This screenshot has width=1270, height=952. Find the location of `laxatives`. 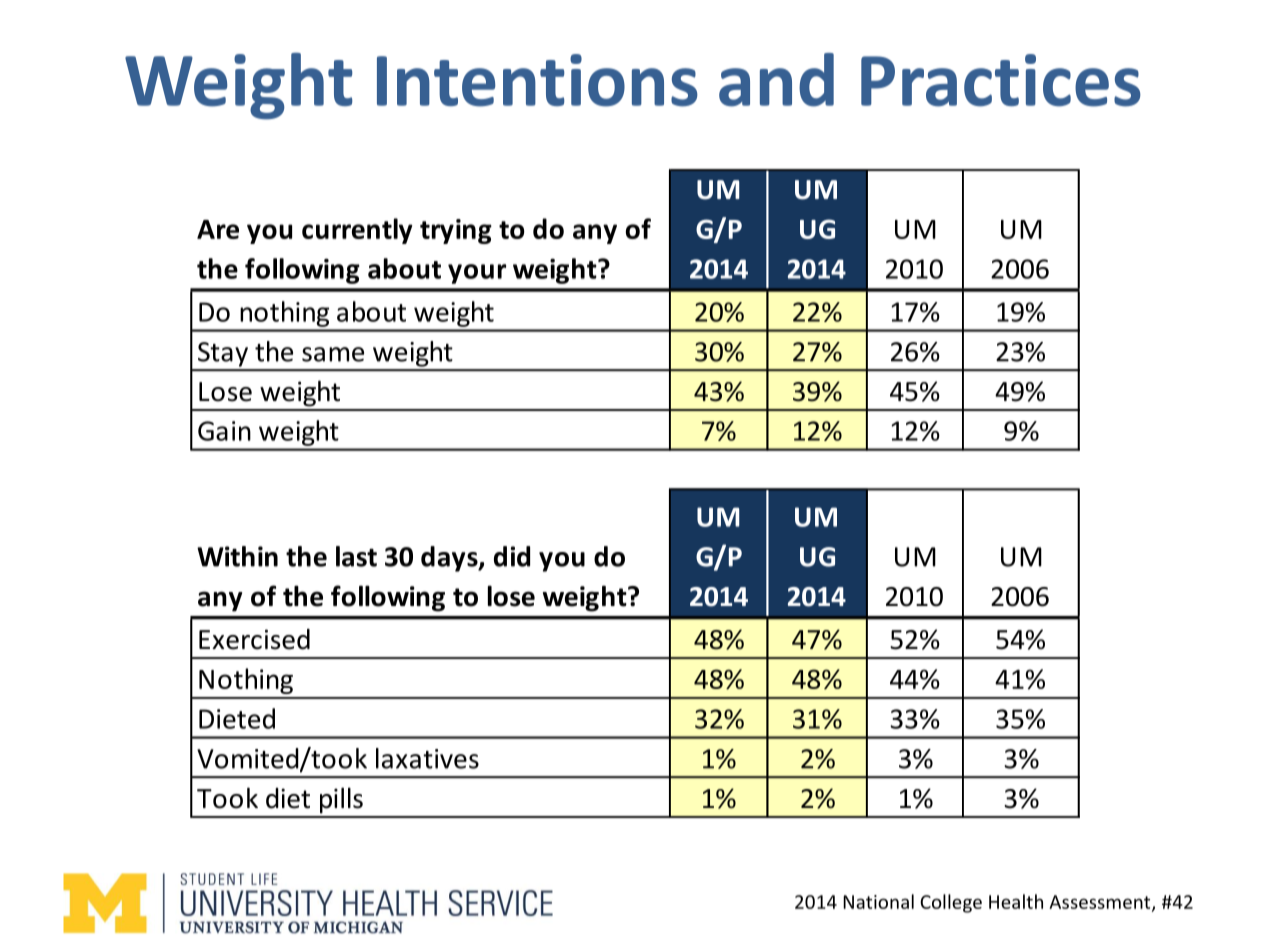

laxatives is located at coordinates (427, 758).
